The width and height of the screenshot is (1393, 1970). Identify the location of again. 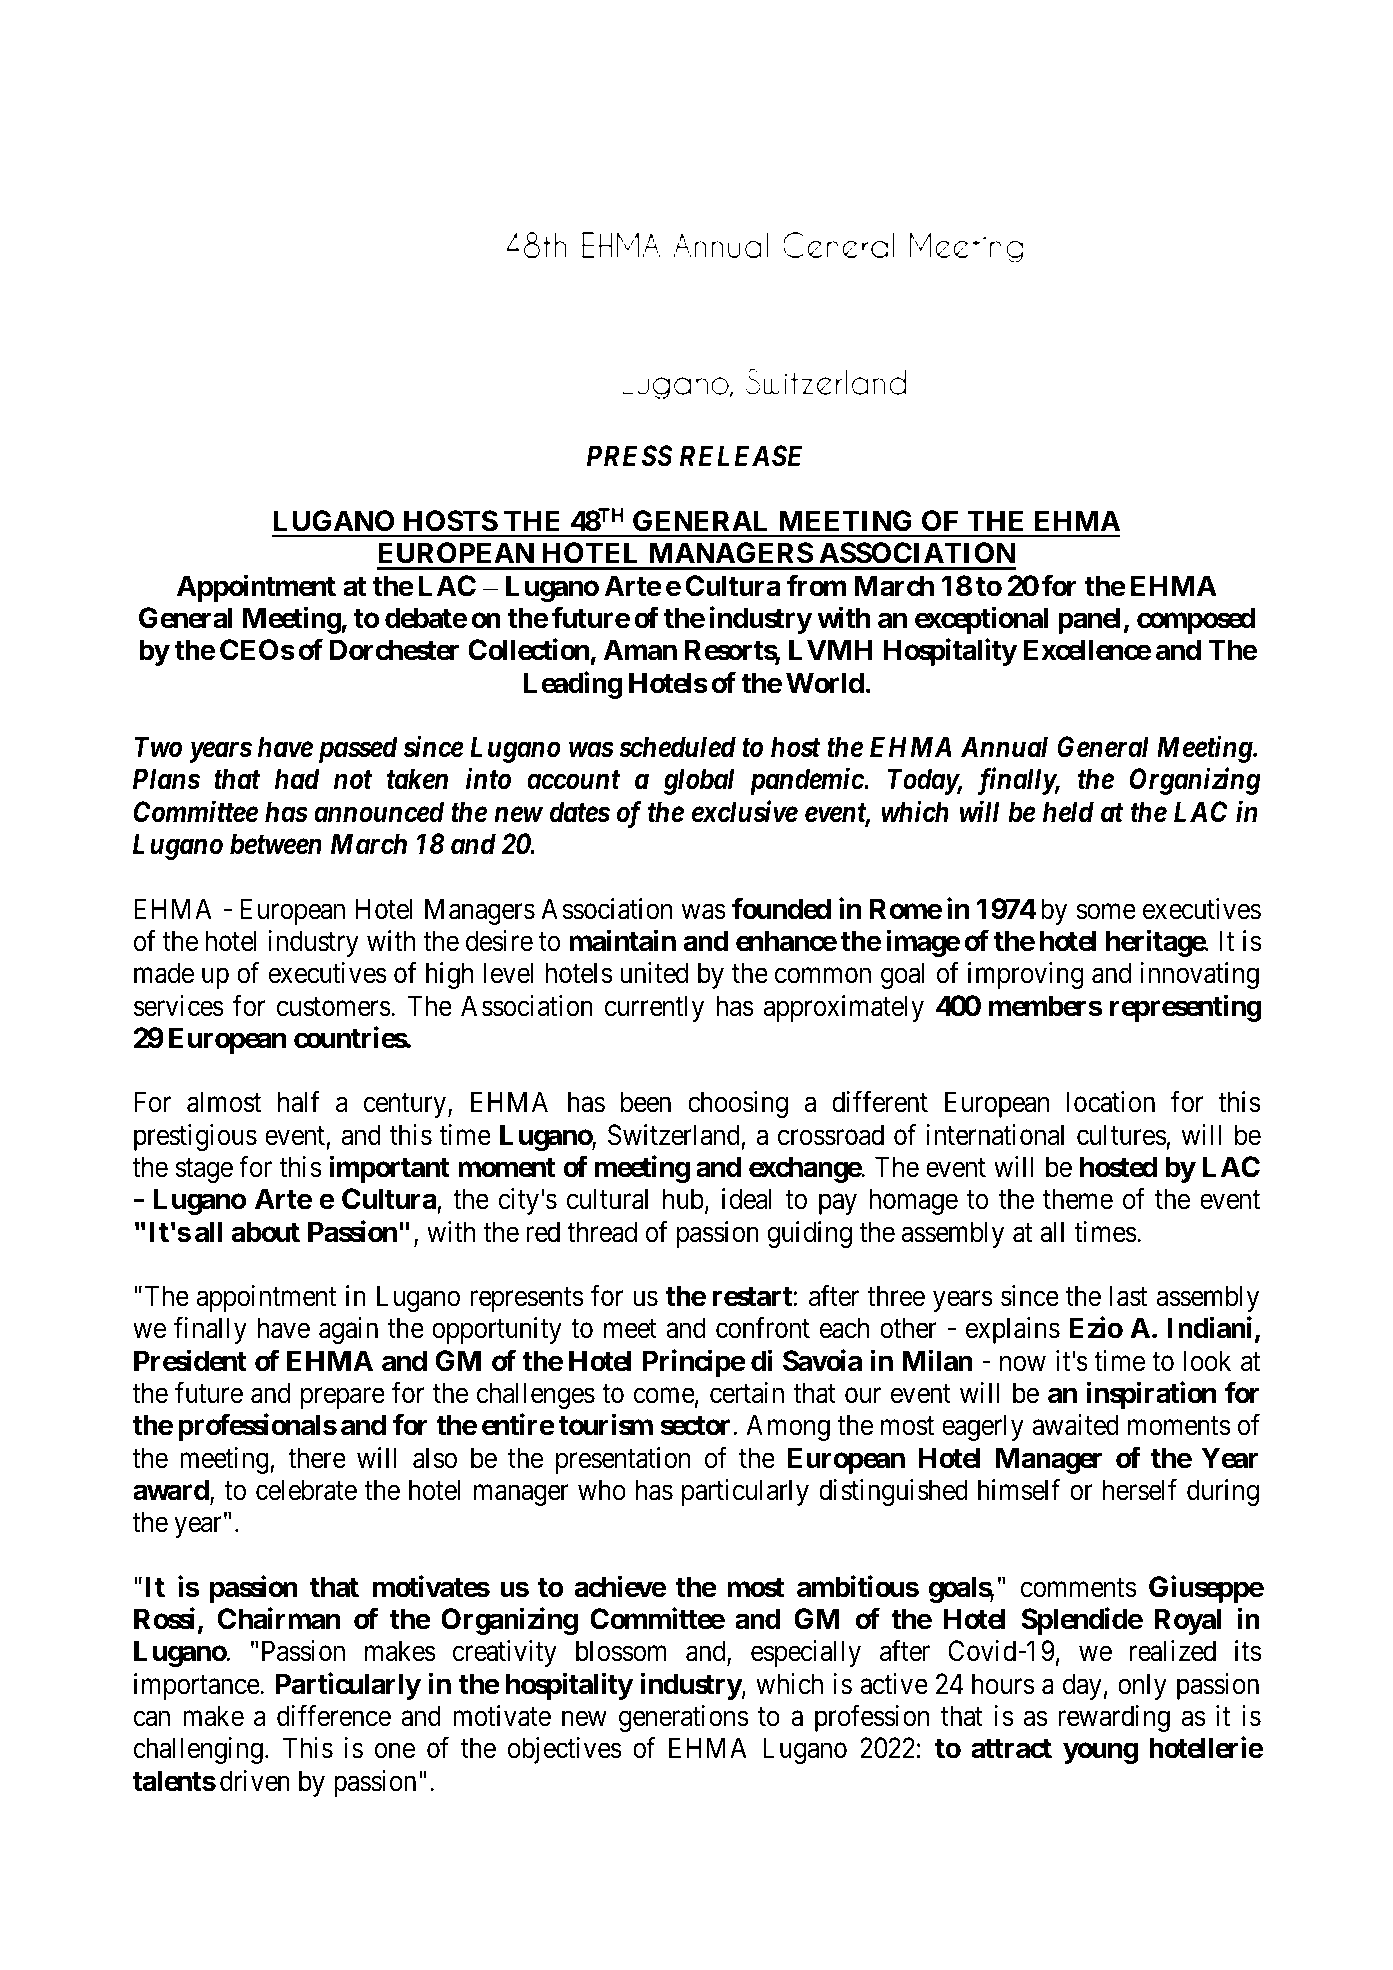
(348, 1330).
